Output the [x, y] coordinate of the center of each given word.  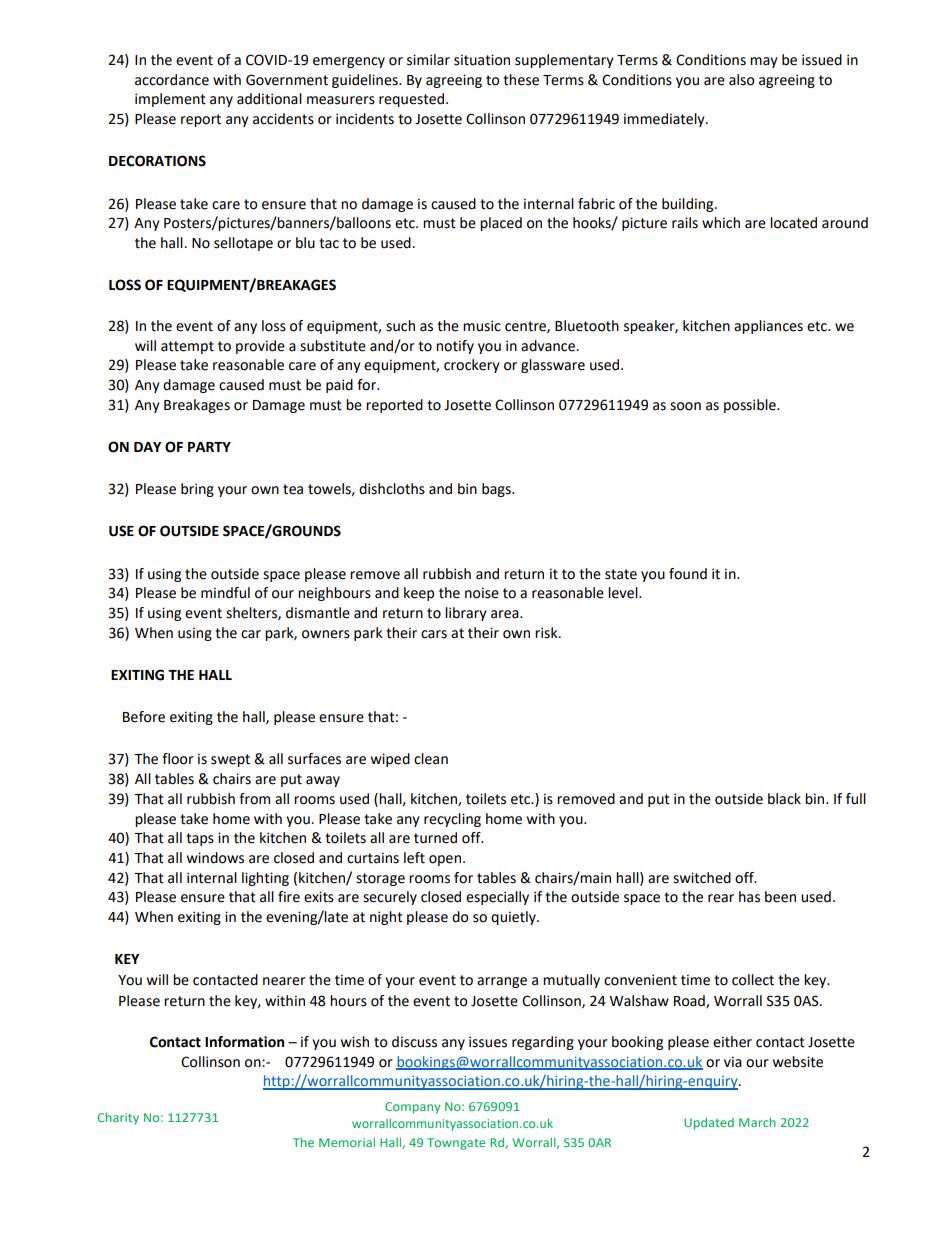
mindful [225, 593]
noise [482, 593]
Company [412, 1108]
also [741, 80]
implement [170, 100]
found [688, 574]
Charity [118, 1119]
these [521, 80]
